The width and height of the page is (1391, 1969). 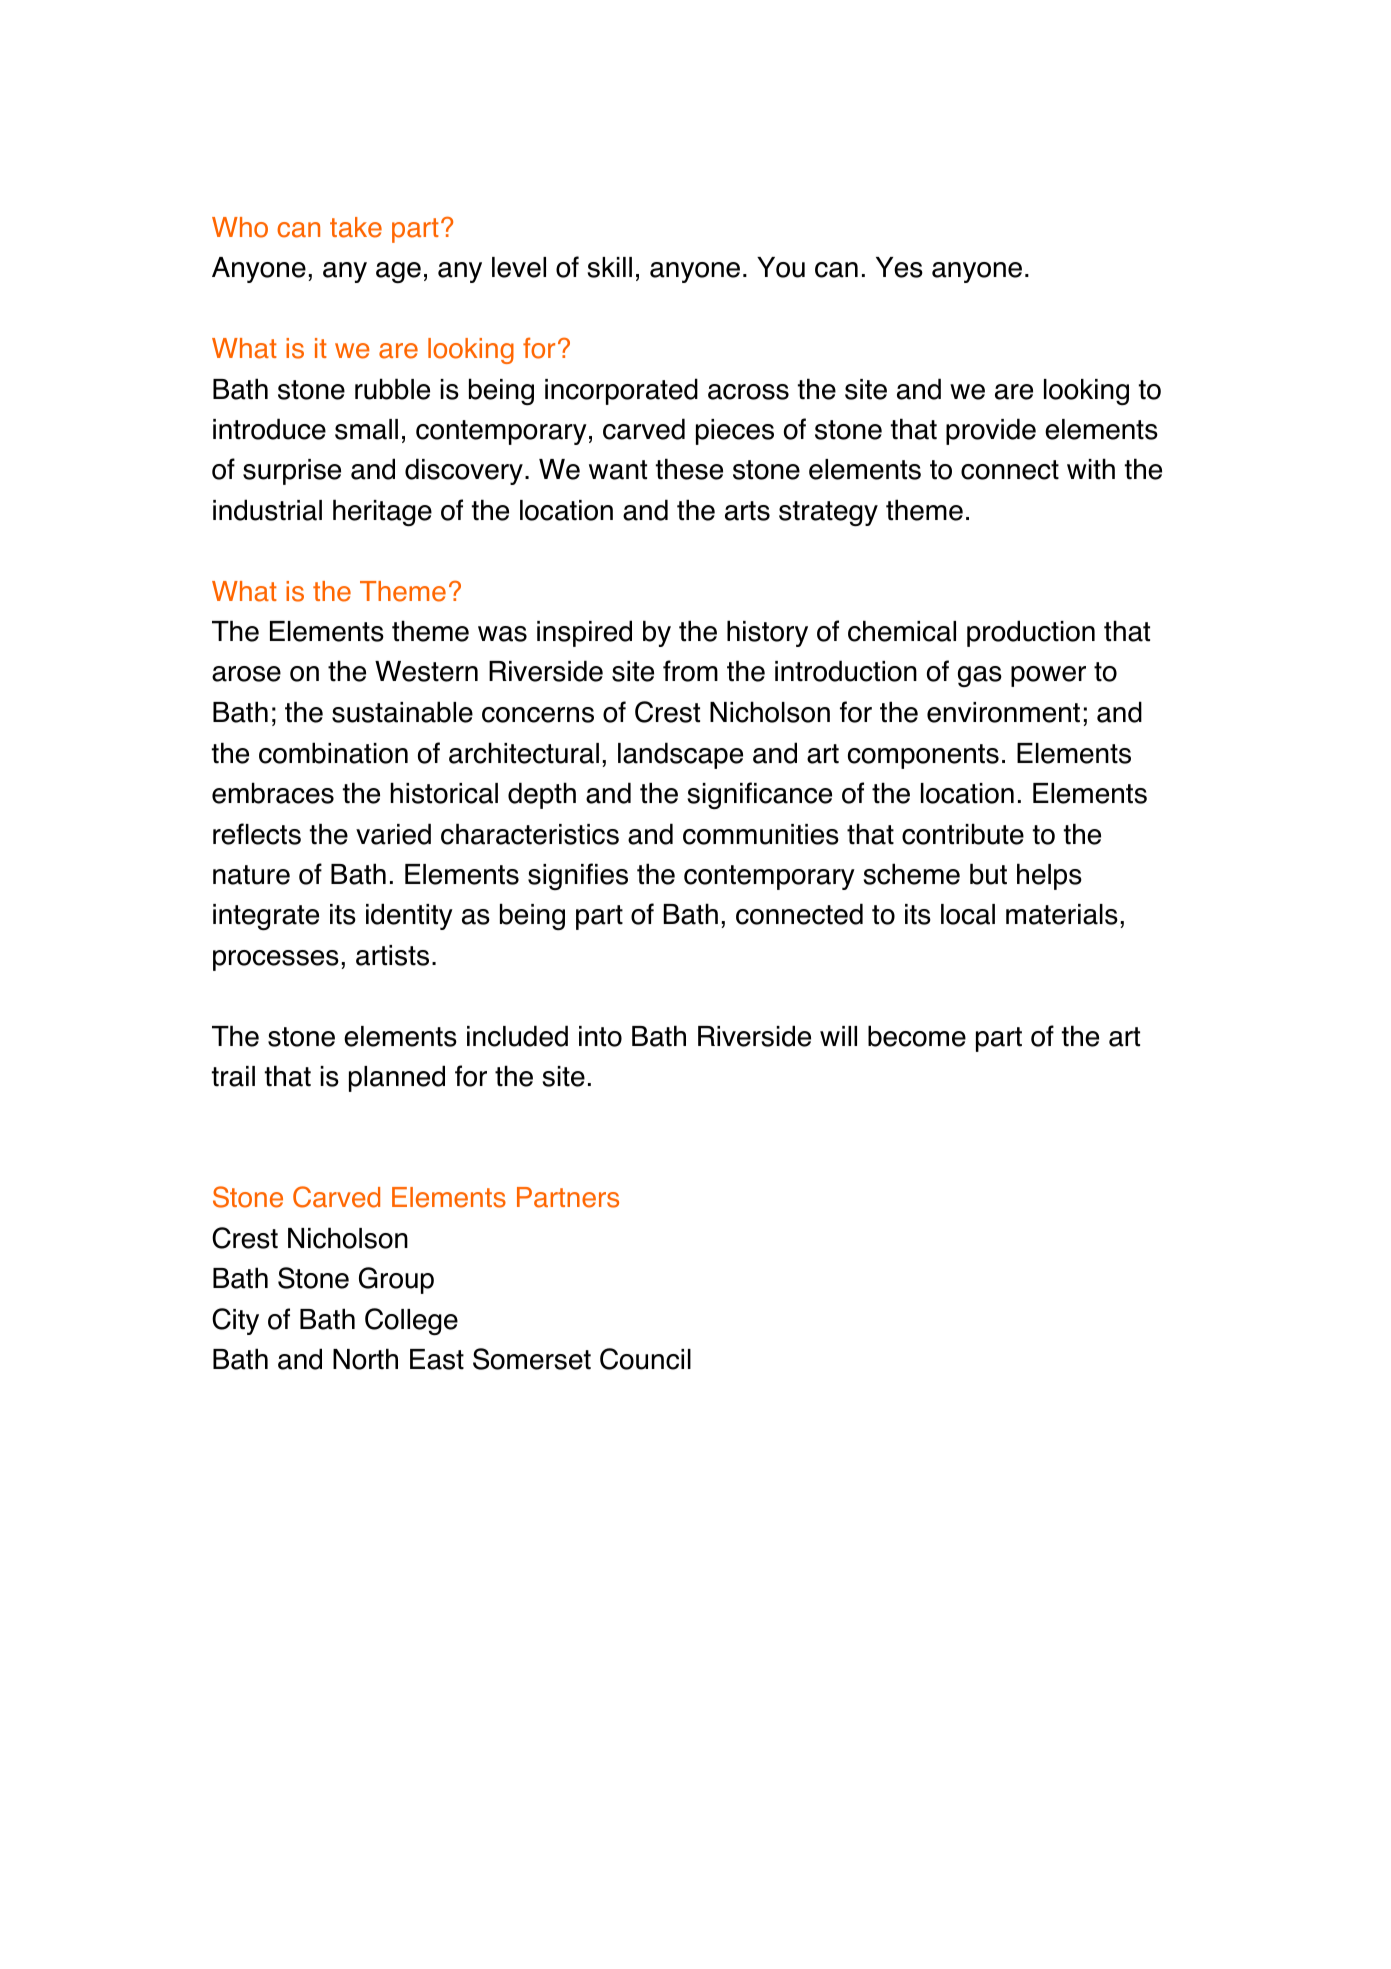 What do you see at coordinates (356, 227) in the page?
I see `take` at bounding box center [356, 227].
